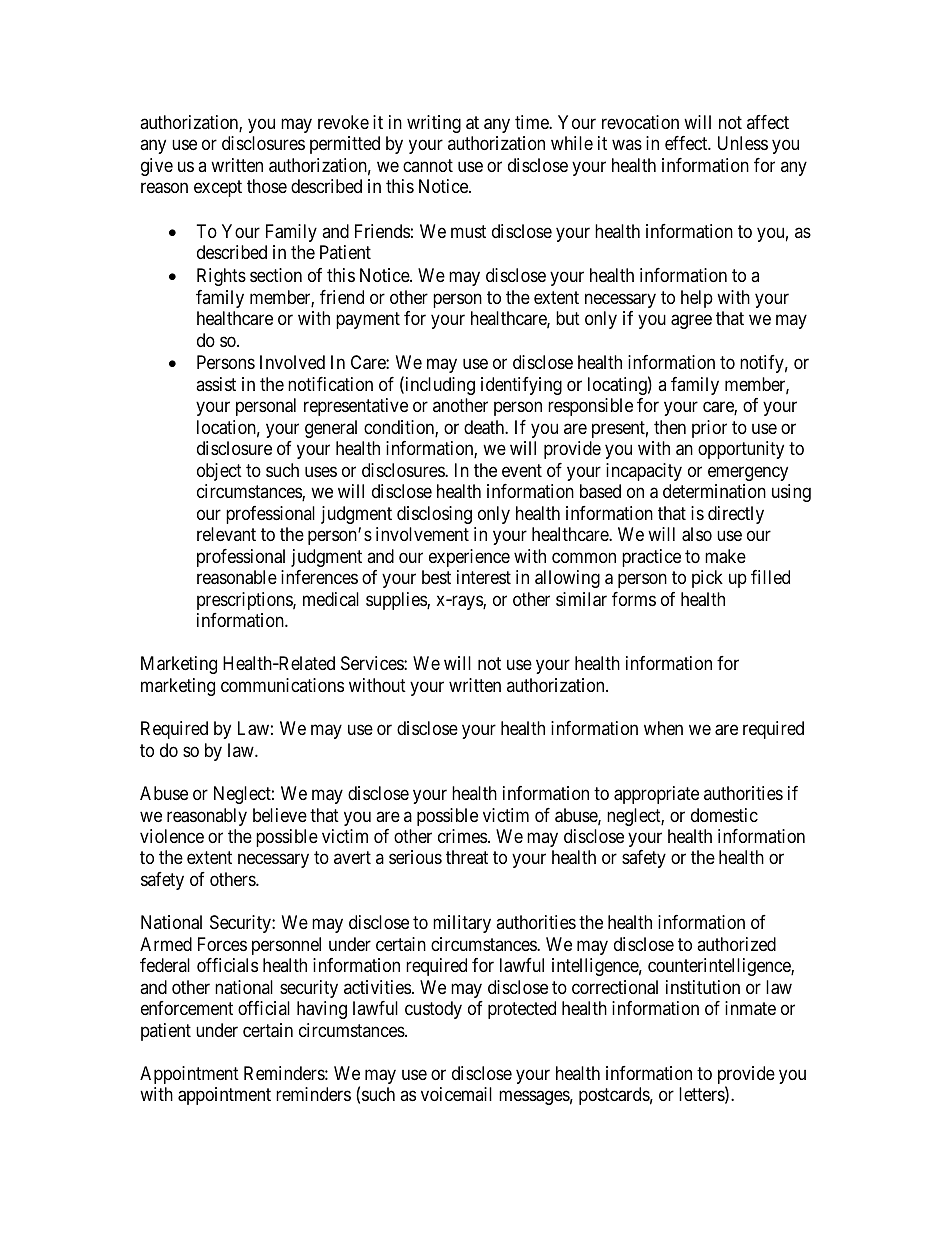  Describe the element at coordinates (428, 165) in the page. I see `cannot` at that location.
